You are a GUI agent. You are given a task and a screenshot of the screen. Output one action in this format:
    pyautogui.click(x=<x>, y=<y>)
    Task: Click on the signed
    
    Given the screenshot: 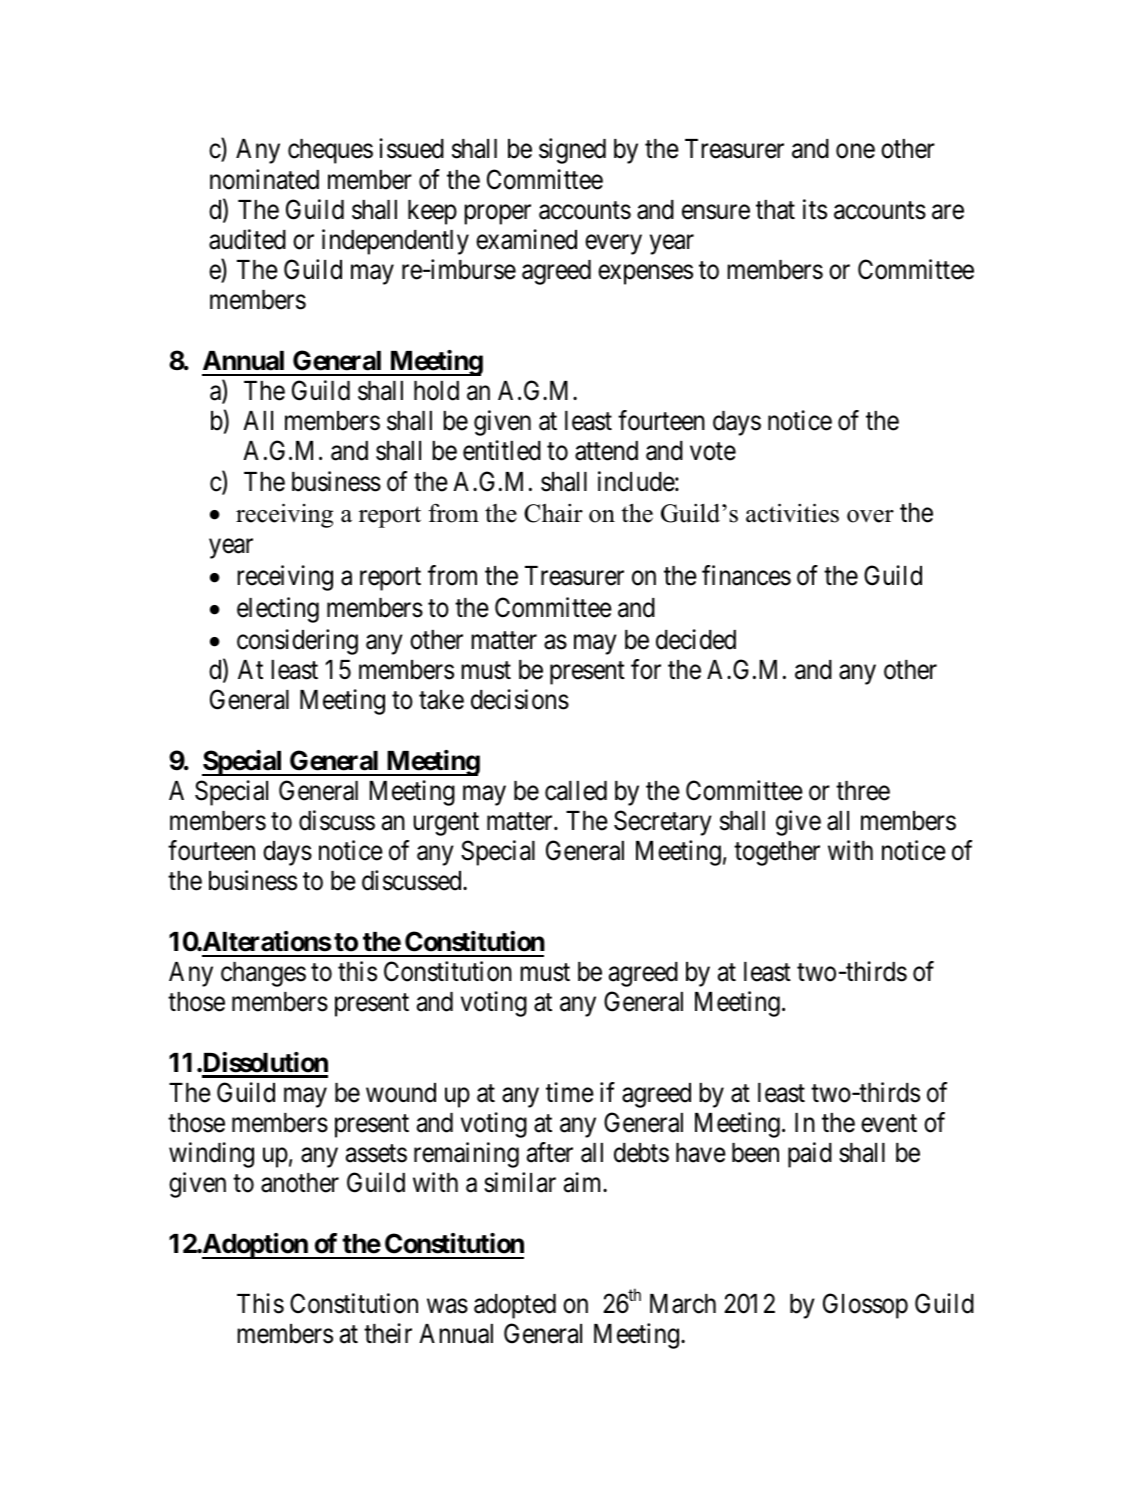 What is the action you would take?
    pyautogui.click(x=572, y=151)
